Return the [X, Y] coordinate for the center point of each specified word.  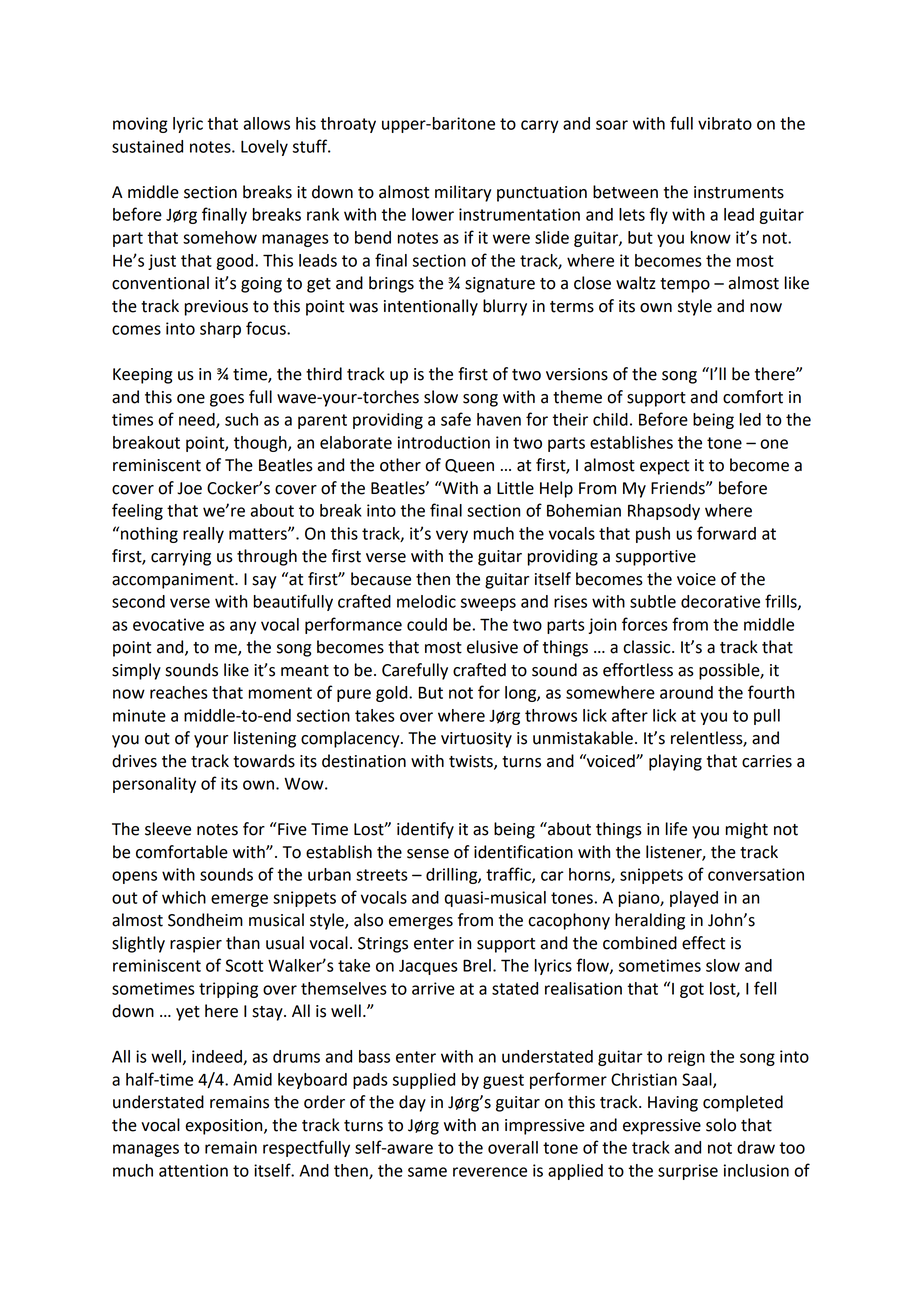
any [243, 627]
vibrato [725, 123]
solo [721, 1125]
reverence [490, 1172]
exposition [225, 1127]
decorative [720, 601]
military [463, 193]
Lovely [264, 148]
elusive [492, 647]
